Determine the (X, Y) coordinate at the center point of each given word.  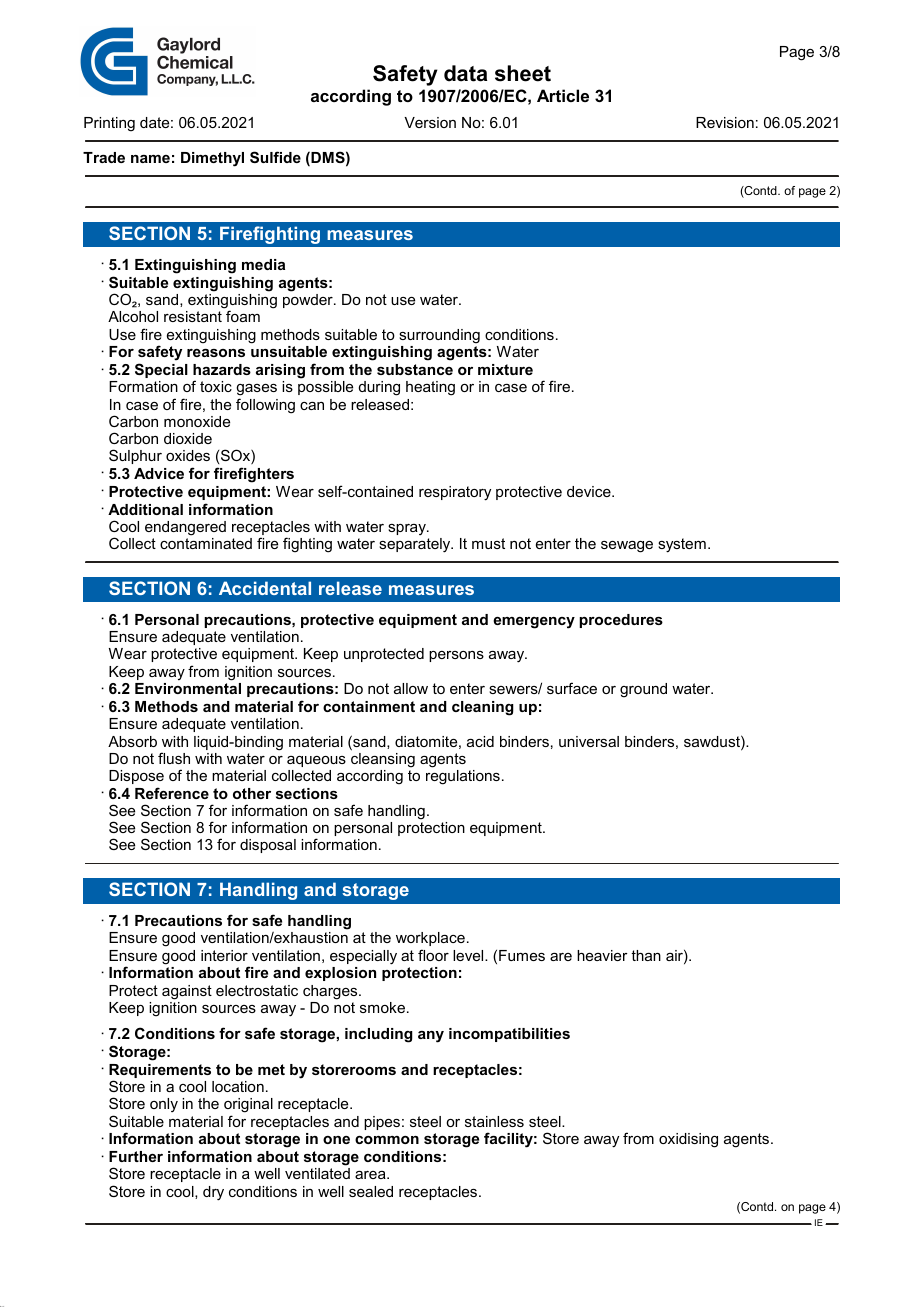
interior (224, 955)
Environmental (188, 688)
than (646, 955)
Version (430, 122)
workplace (430, 941)
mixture (505, 369)
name (150, 159)
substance (415, 369)
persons (456, 656)
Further (136, 1156)
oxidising (688, 1140)
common (387, 1140)
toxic (216, 386)
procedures (621, 621)
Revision (725, 122)
